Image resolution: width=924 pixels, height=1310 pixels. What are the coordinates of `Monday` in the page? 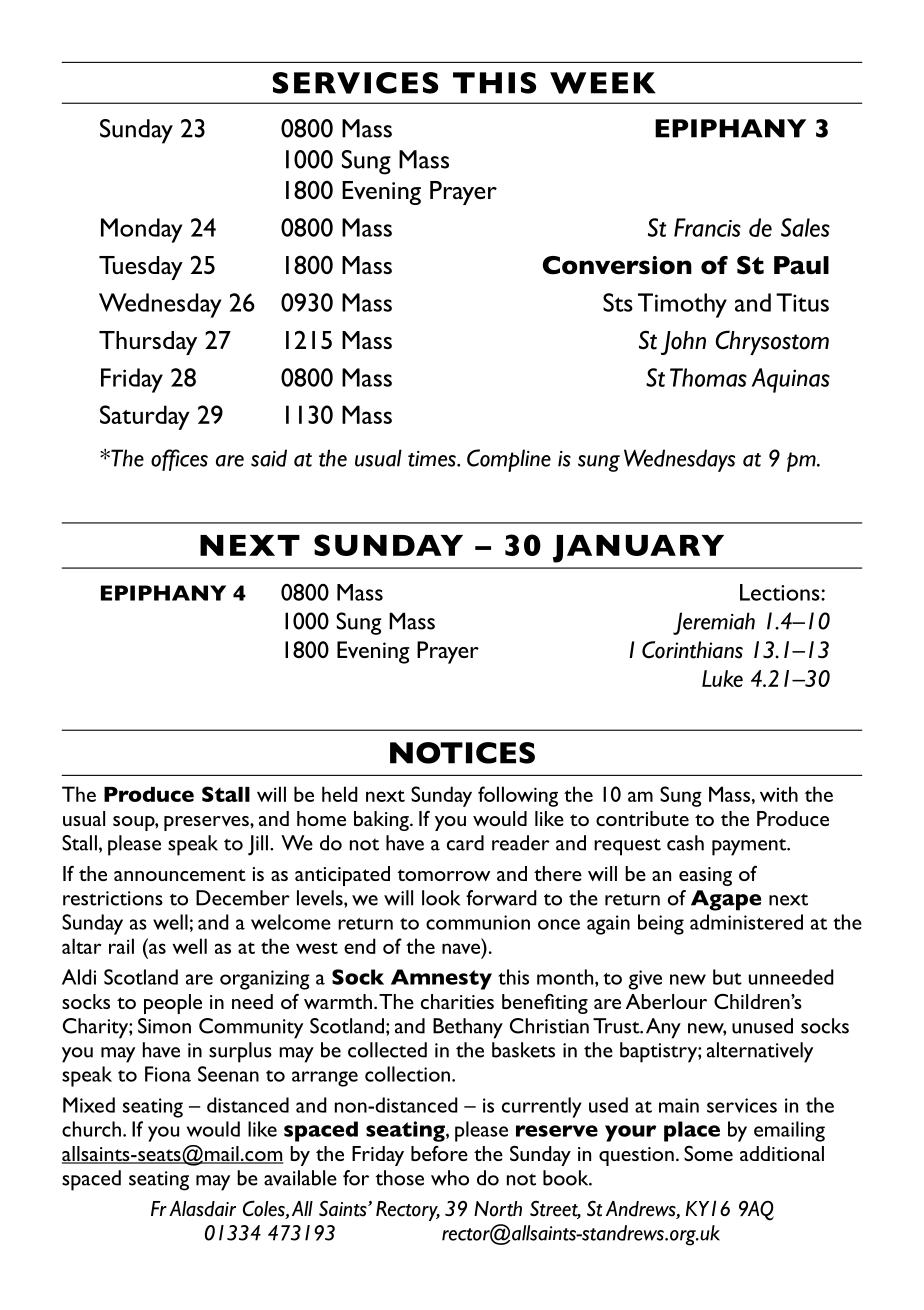 It's located at (141, 230).
